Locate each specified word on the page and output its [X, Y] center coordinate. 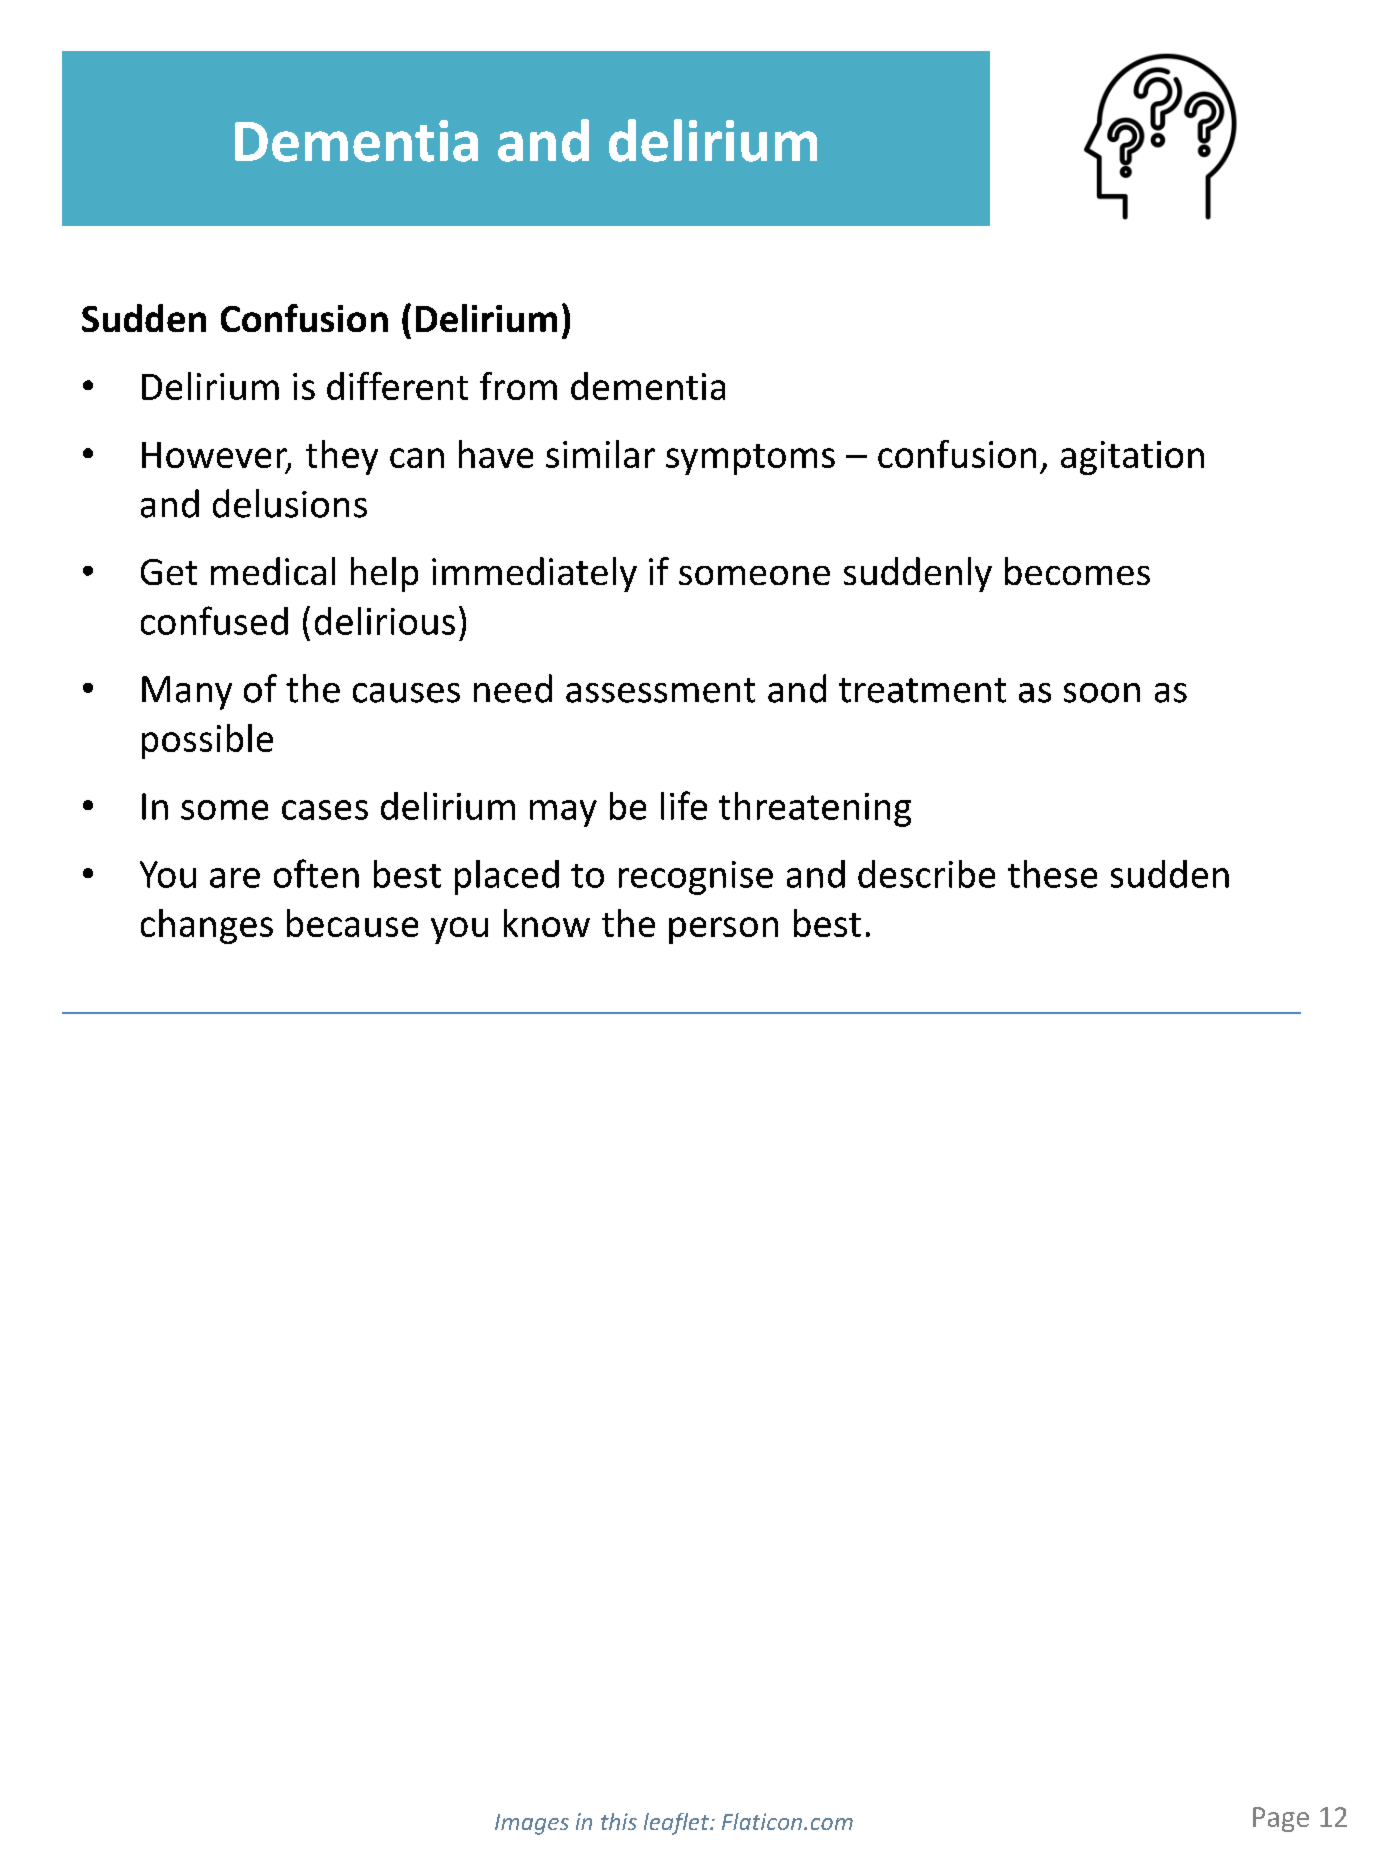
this [619, 1821]
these [1052, 874]
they [342, 457]
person [723, 930]
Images [532, 1824]
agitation [1132, 458]
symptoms [750, 459]
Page [1281, 1819]
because [352, 923]
